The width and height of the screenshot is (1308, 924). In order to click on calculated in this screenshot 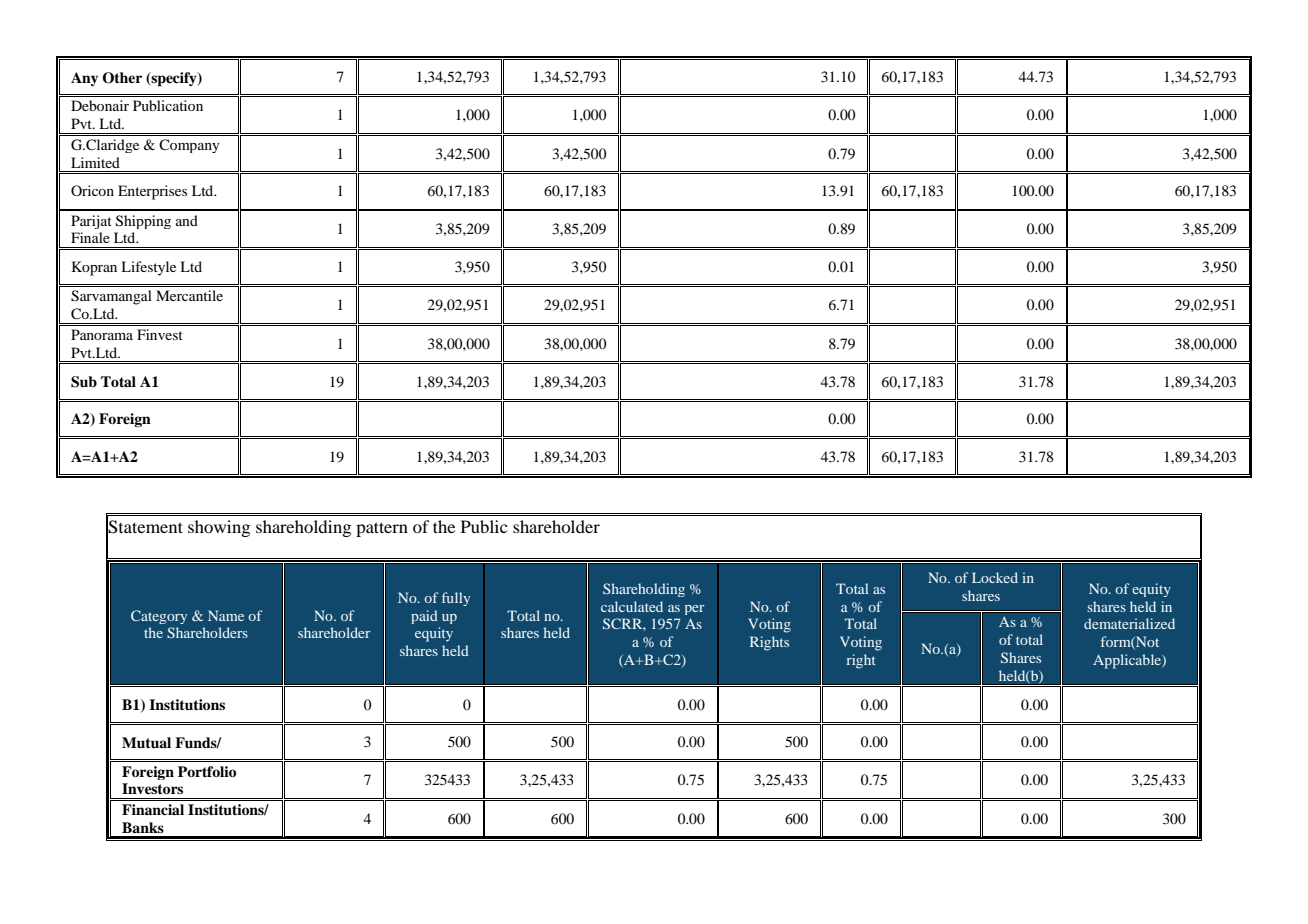, I will do `click(632, 606)`.
